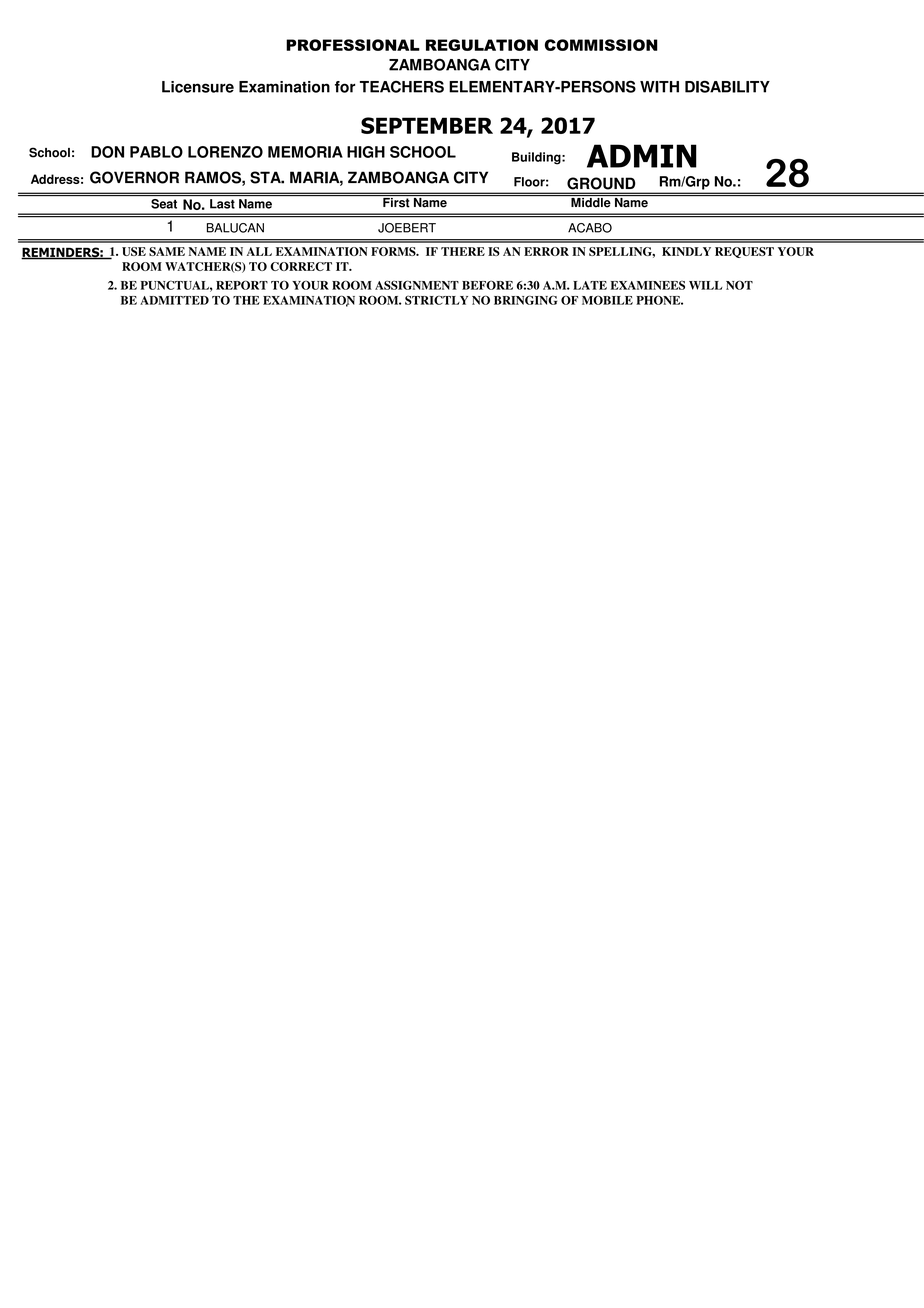  I want to click on SAME, so click(167, 251).
